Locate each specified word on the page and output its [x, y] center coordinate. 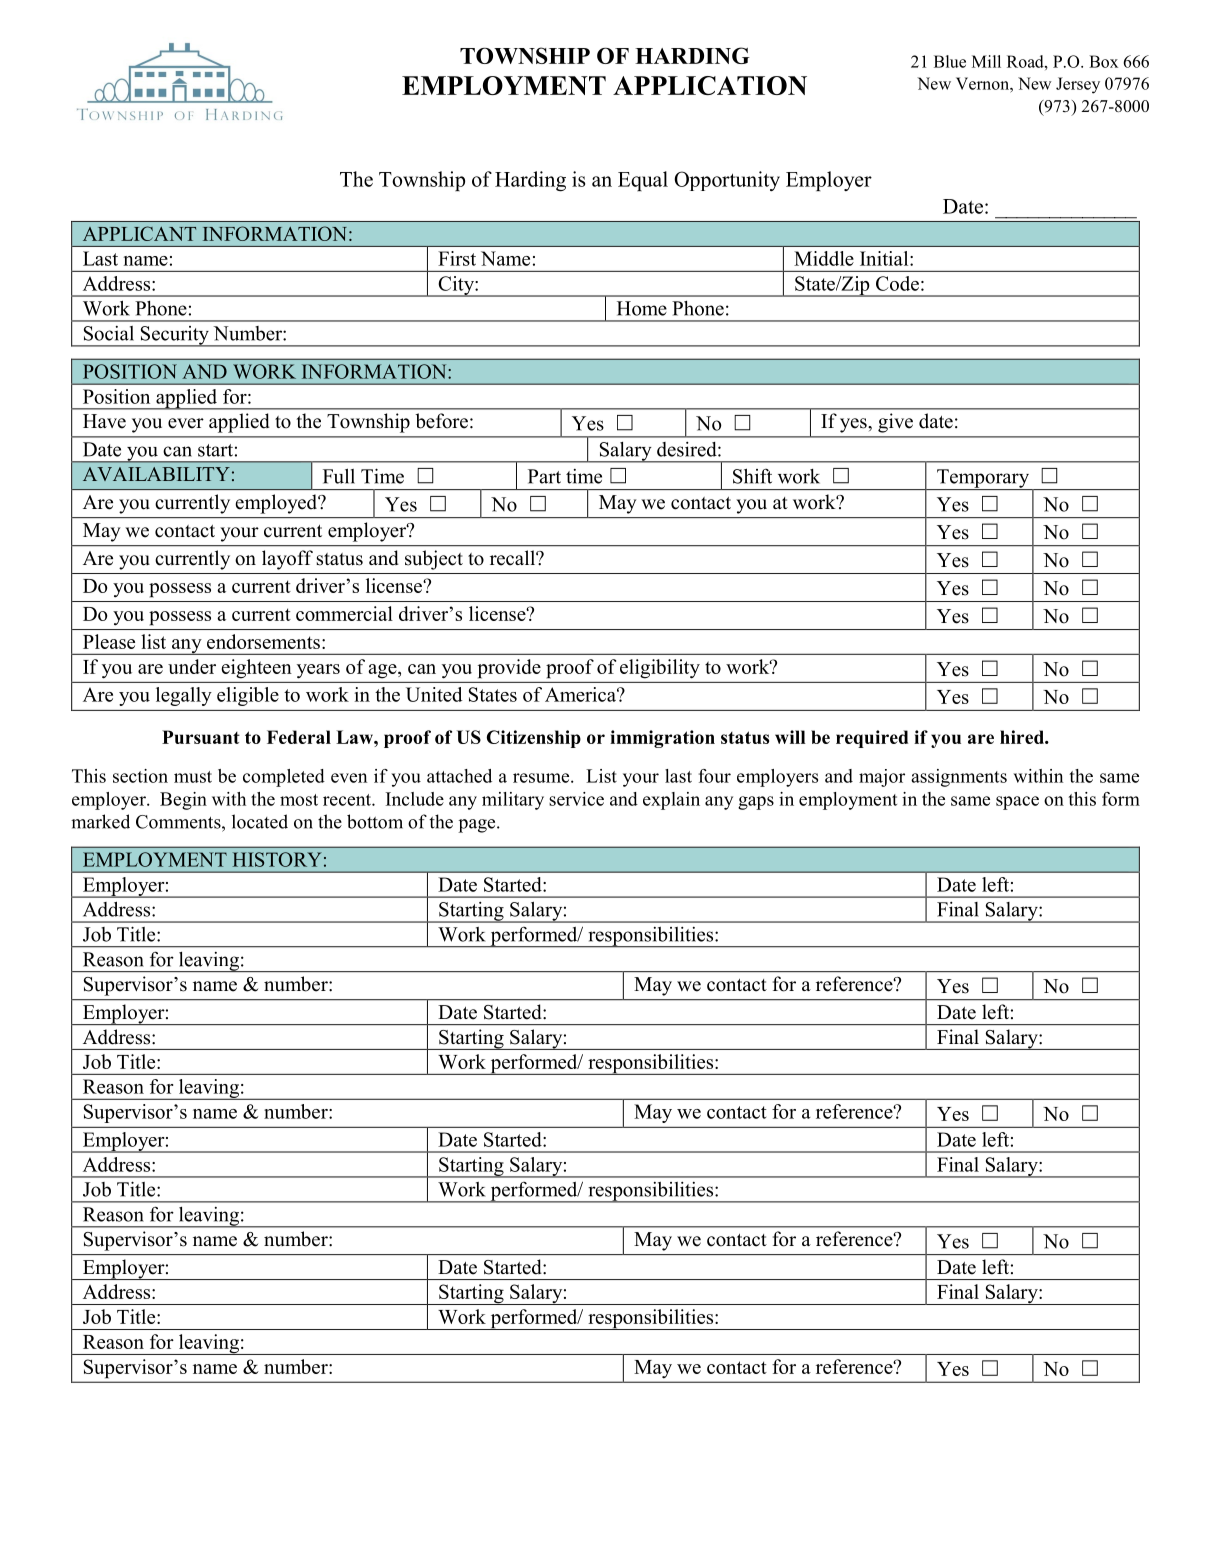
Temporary [983, 479]
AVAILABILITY [156, 474]
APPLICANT [139, 233]
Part [544, 476]
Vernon [983, 83]
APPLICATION [710, 85]
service [576, 799]
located [260, 821]
